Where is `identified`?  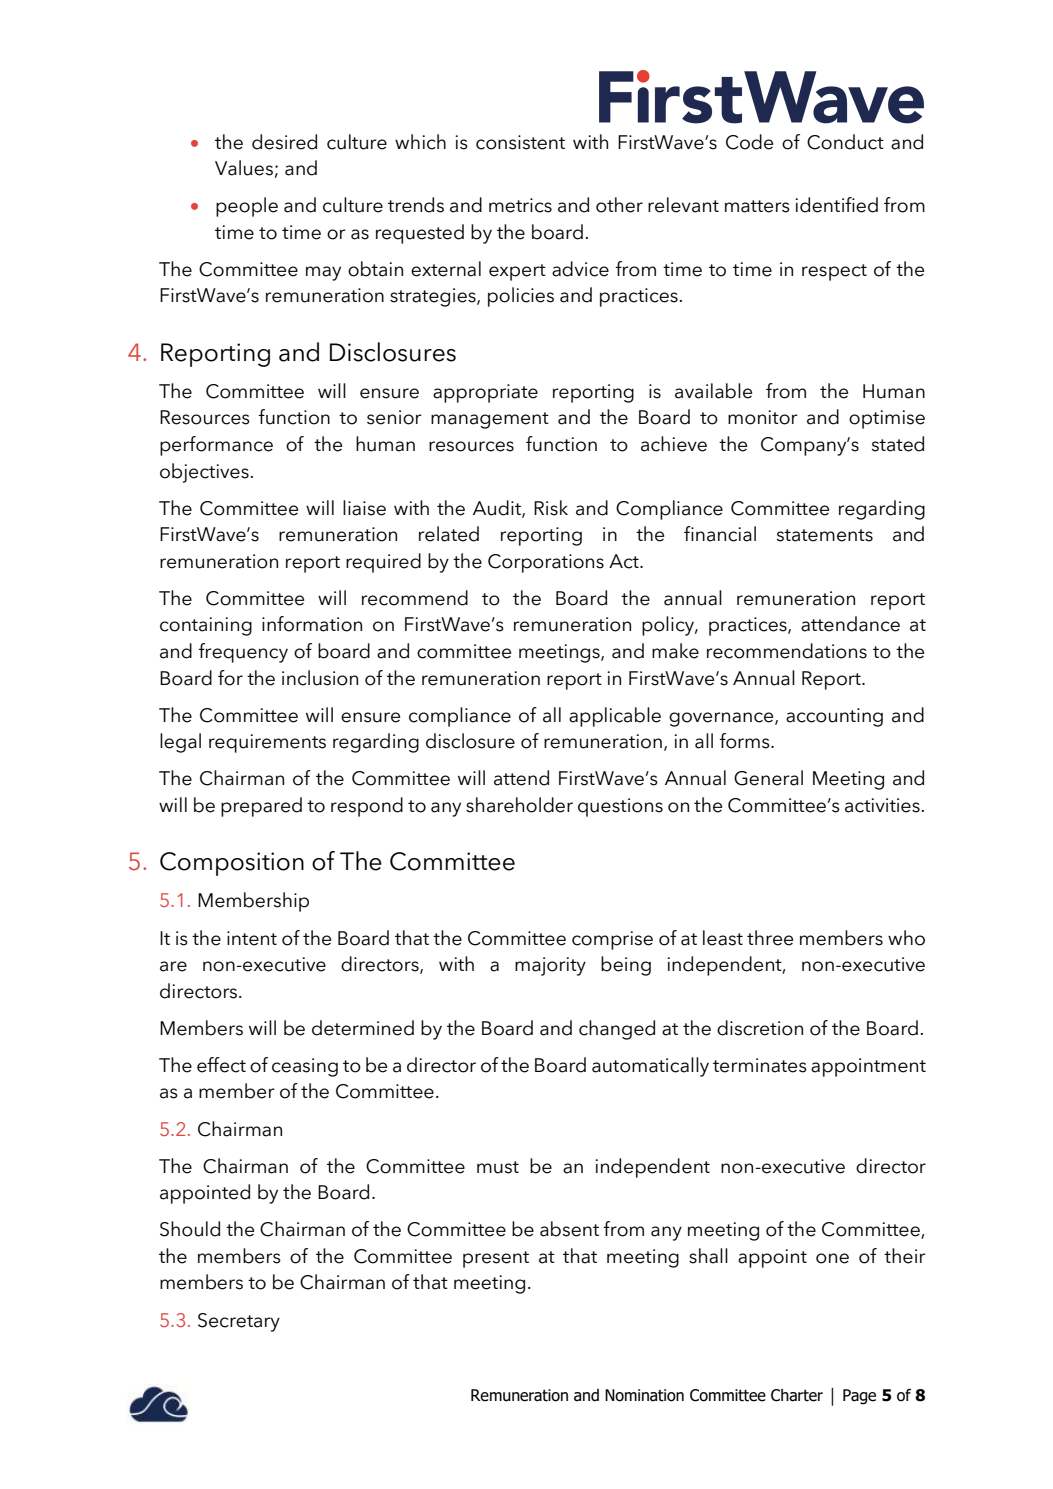 identified is located at coordinates (837, 205).
